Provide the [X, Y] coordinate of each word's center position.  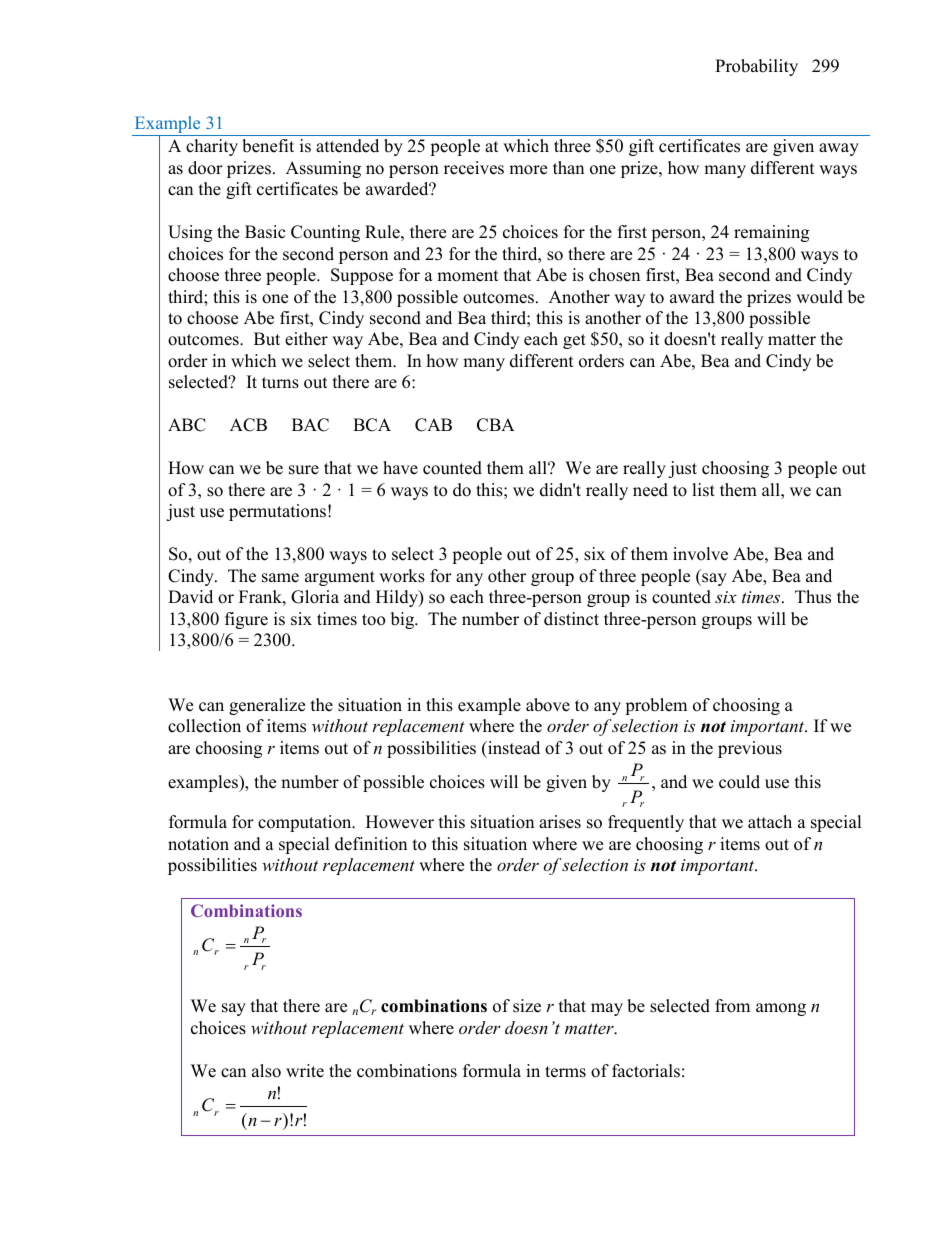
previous [750, 749]
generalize [267, 706]
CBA [496, 425]
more [528, 170]
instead [513, 748]
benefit [268, 146]
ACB [248, 425]
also [266, 1071]
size [527, 1006]
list [703, 490]
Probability [756, 67]
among [781, 1009]
